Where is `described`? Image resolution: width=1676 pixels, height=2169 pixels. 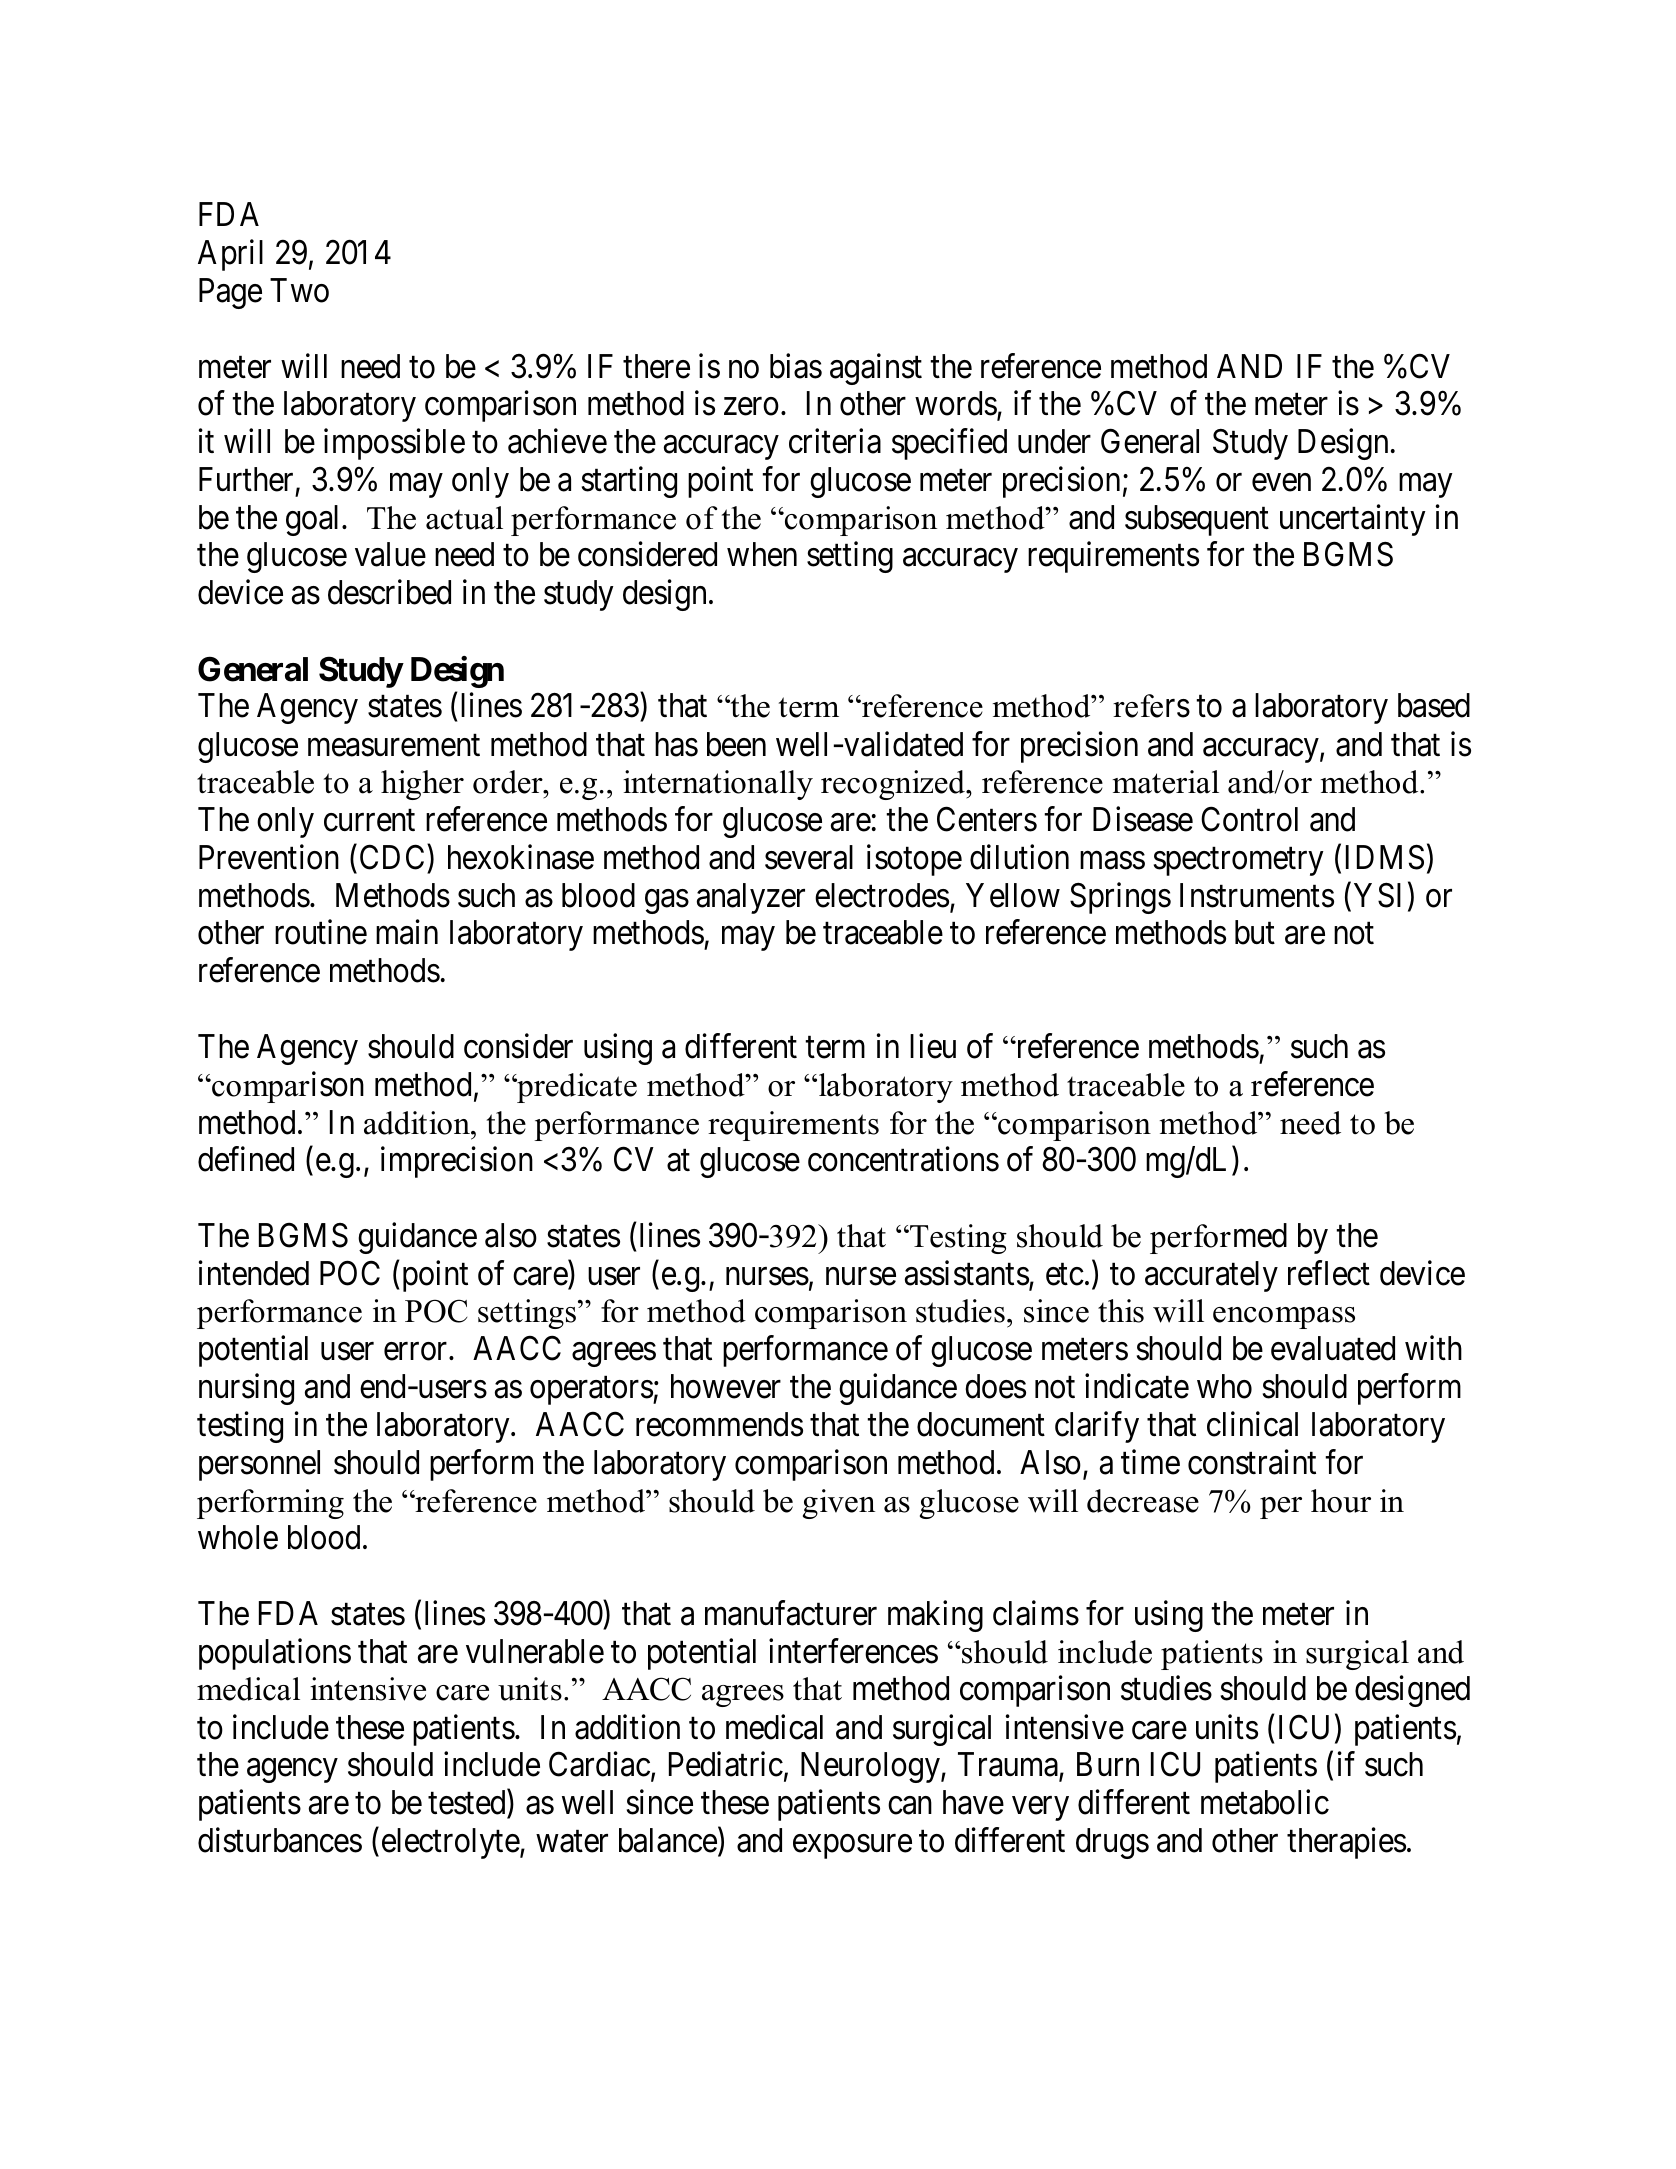 described is located at coordinates (389, 592).
